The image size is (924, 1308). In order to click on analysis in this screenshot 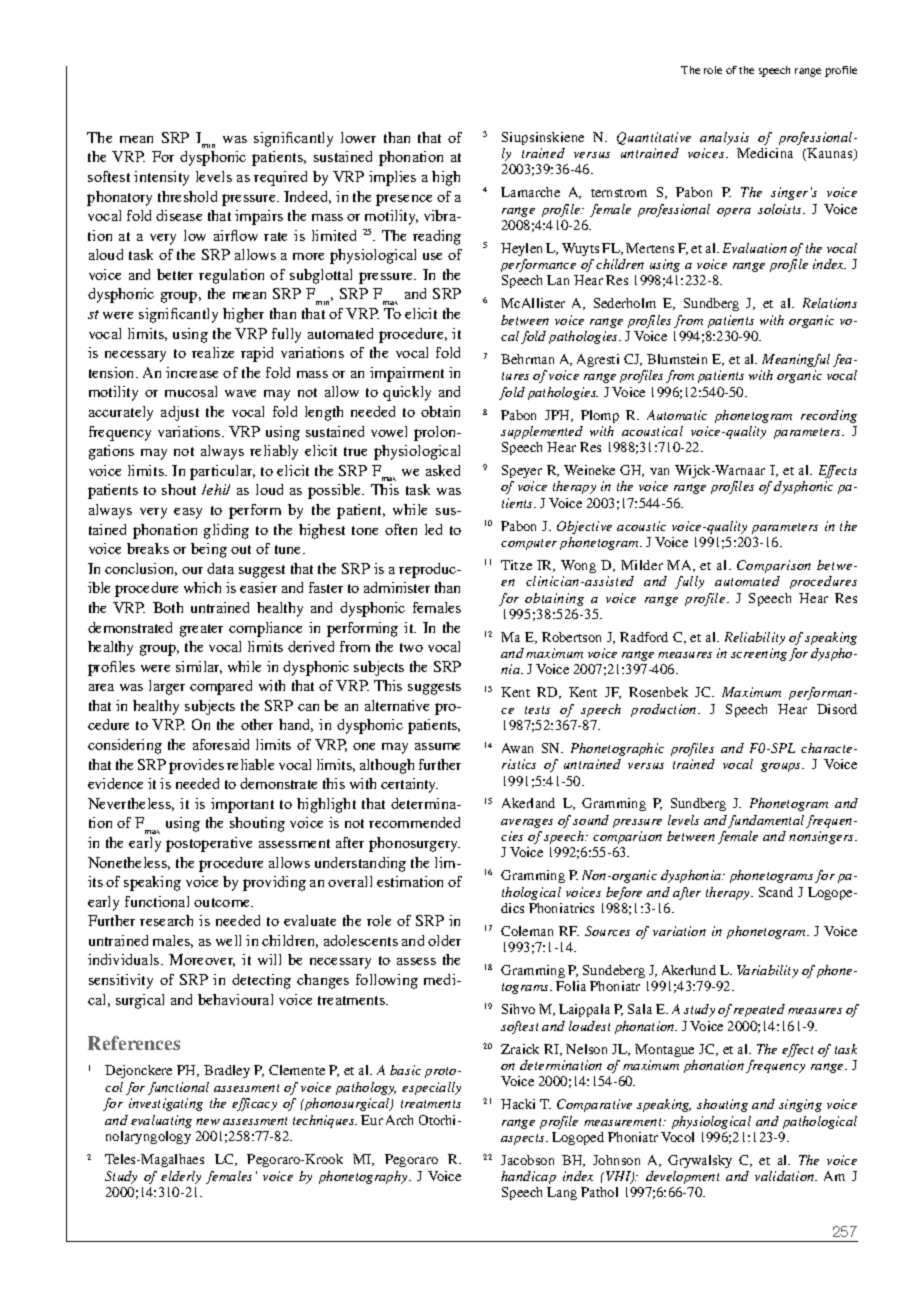, I will do `click(724, 138)`.
